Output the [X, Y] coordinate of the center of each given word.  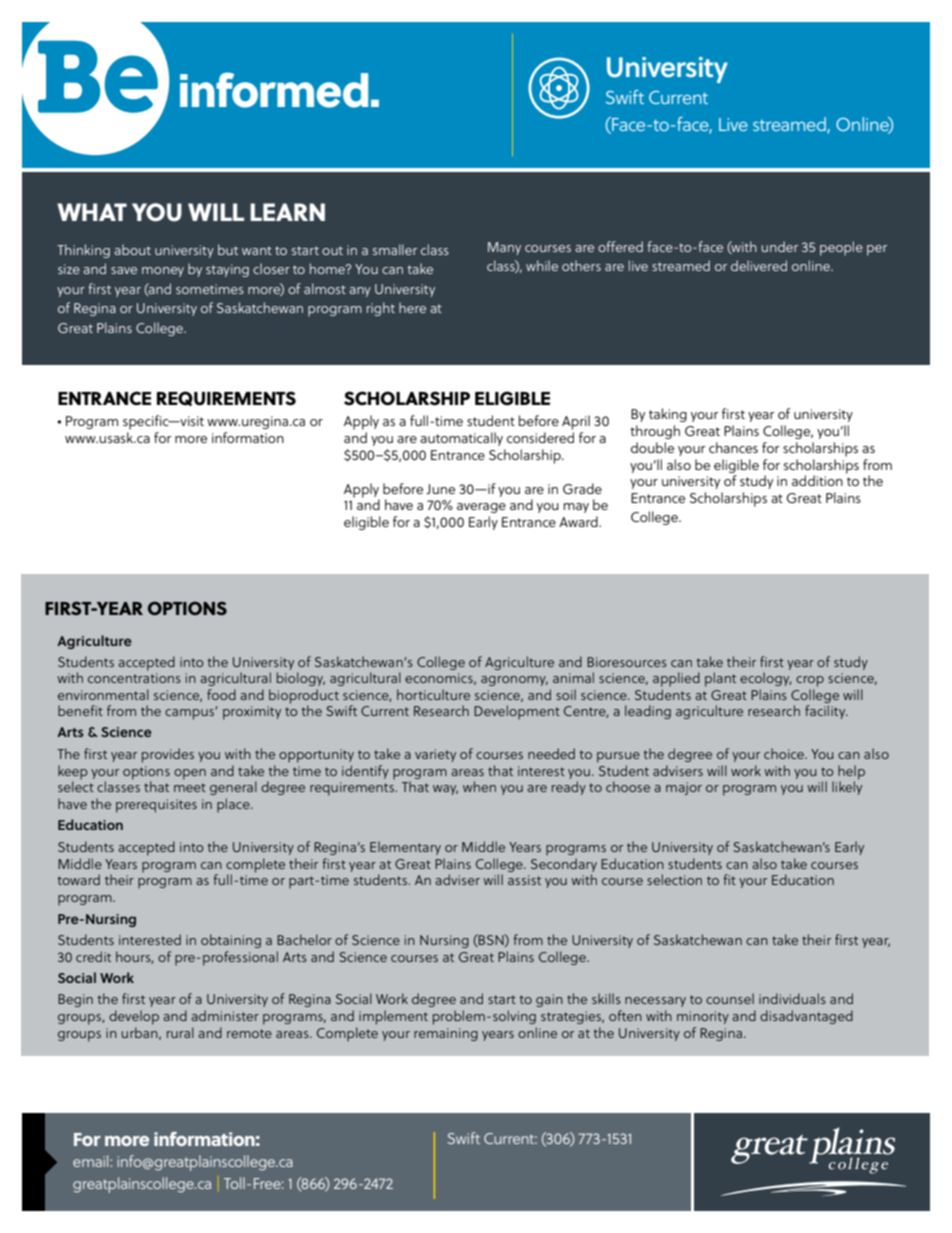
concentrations [134, 678]
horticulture [433, 694]
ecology [765, 679]
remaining [446, 1034]
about [132, 249]
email [92, 1161]
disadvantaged [806, 1017]
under [779, 246]
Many [504, 248]
